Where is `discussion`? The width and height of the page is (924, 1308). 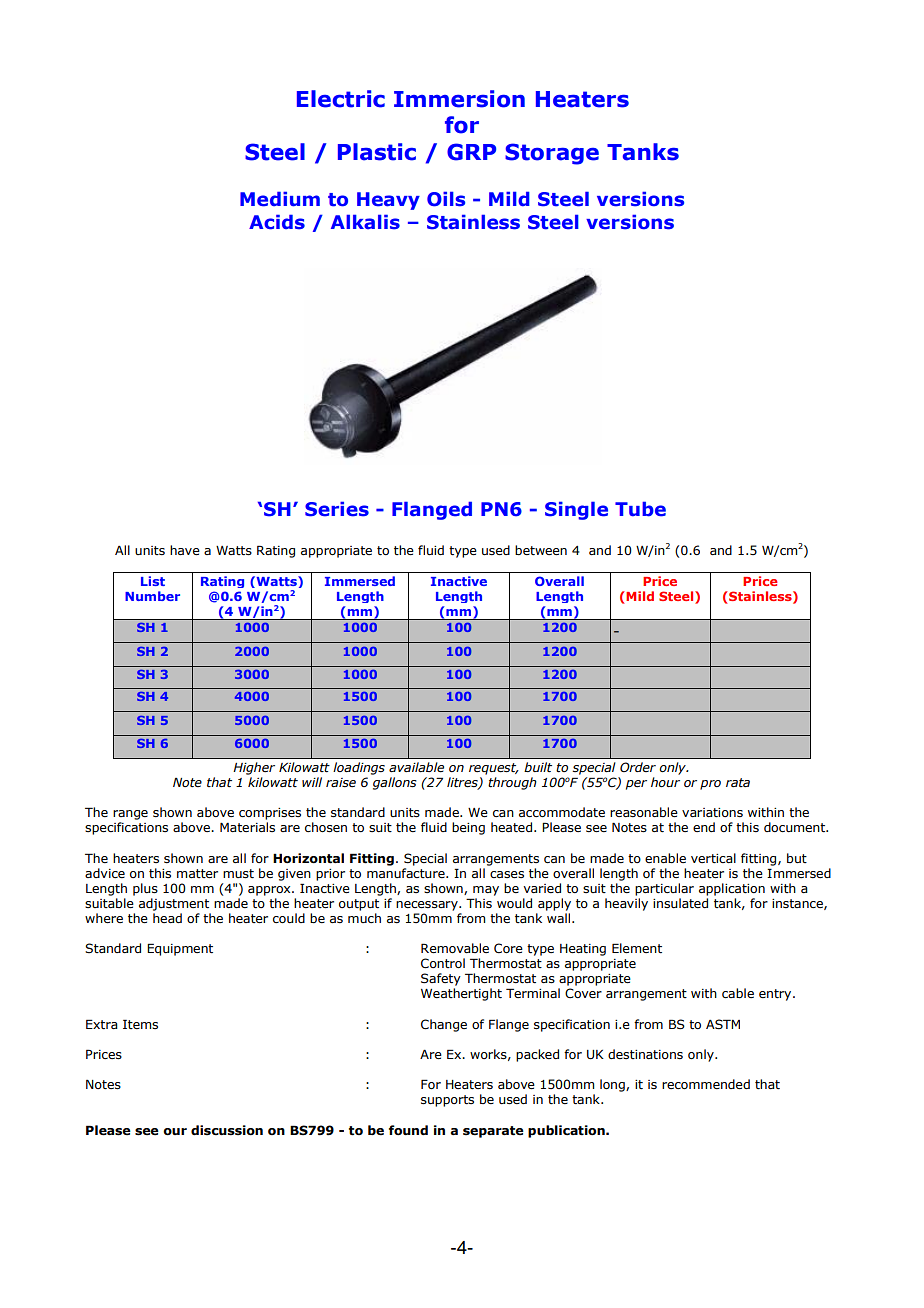 discussion is located at coordinates (227, 1130).
